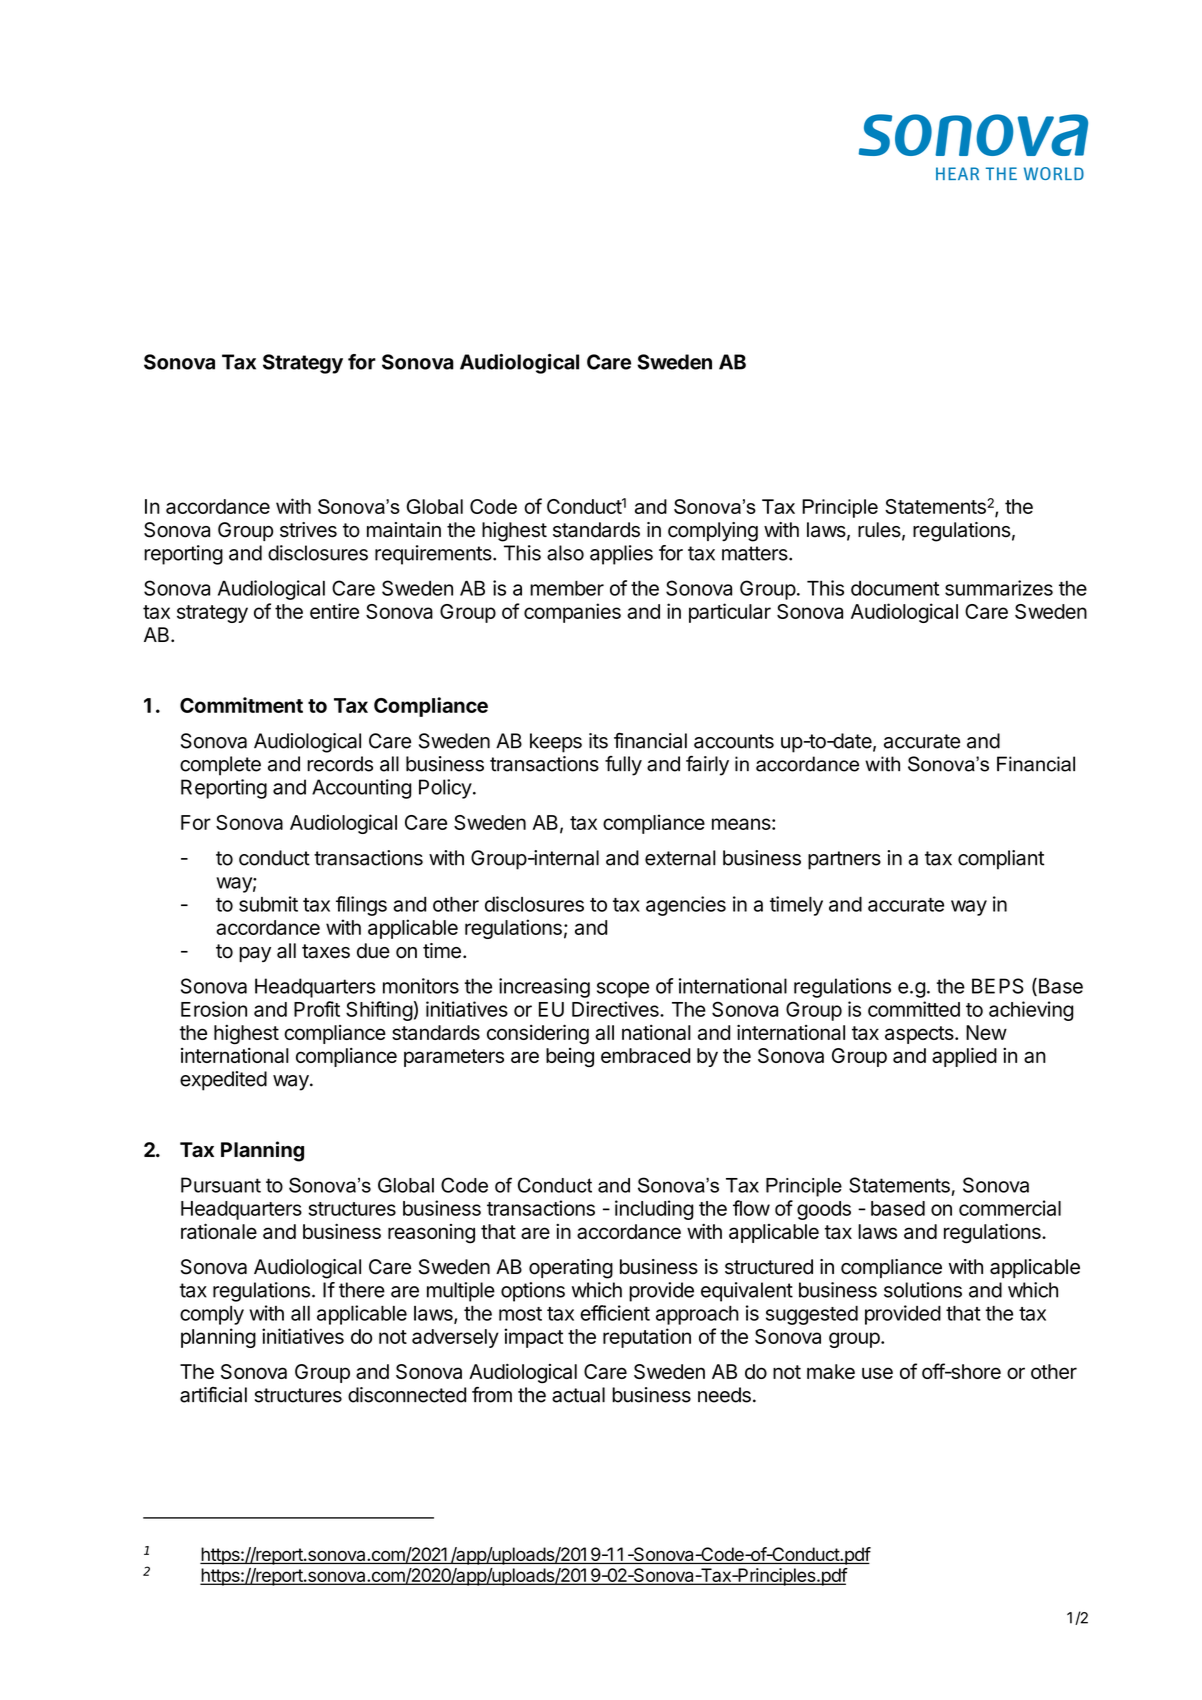 The height and width of the image is (1700, 1202). Describe the element at coordinates (598, 741) in the image. I see `its` at that location.
